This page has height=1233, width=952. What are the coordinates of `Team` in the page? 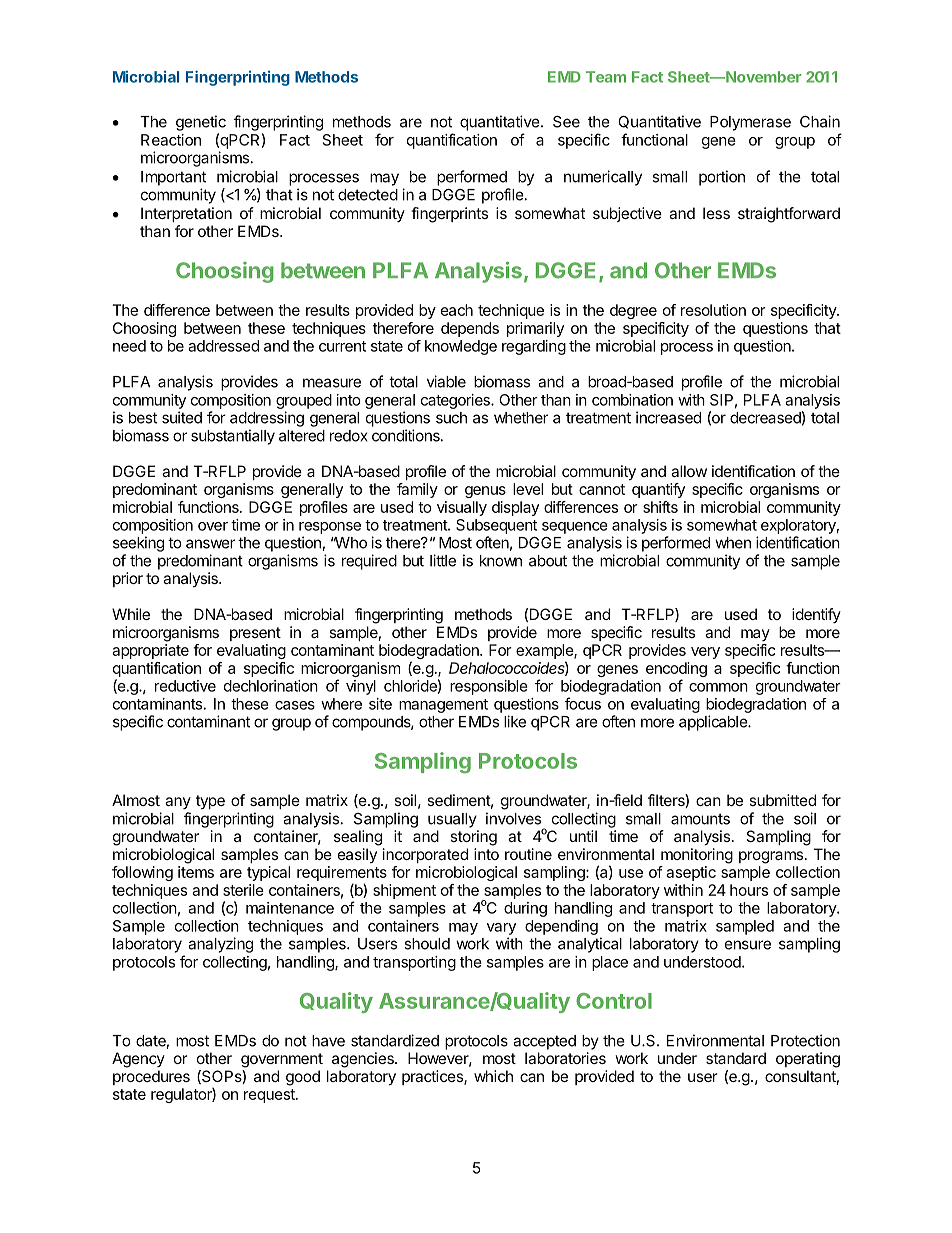 It's located at (606, 77).
